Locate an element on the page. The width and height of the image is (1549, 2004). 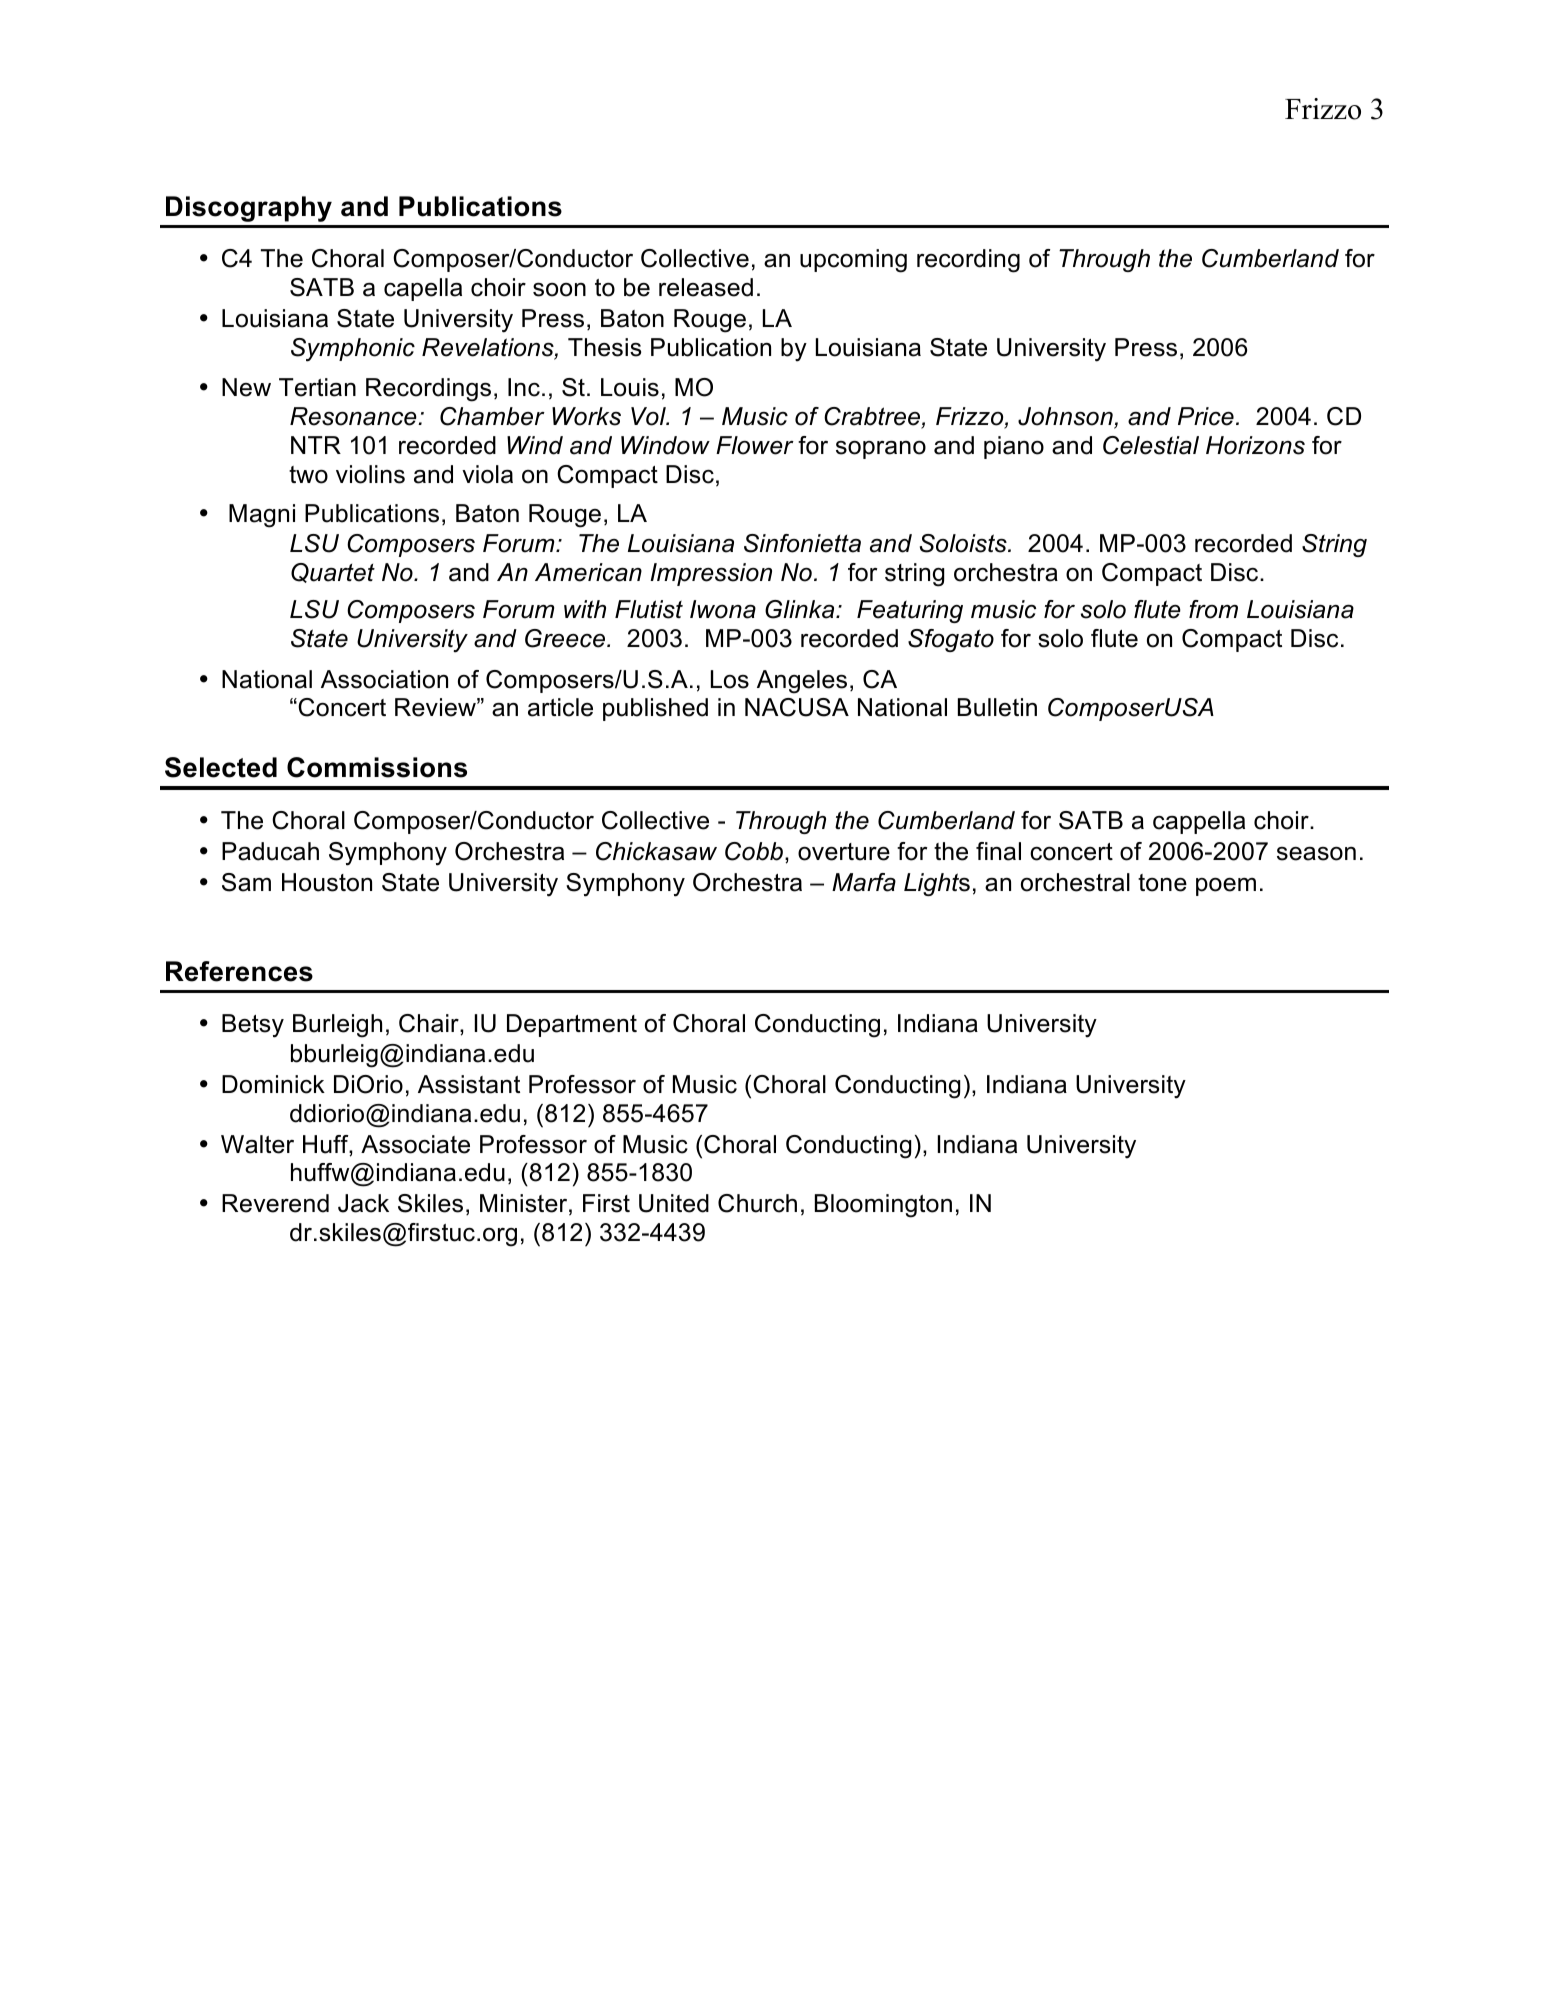
capella is located at coordinates (423, 289).
